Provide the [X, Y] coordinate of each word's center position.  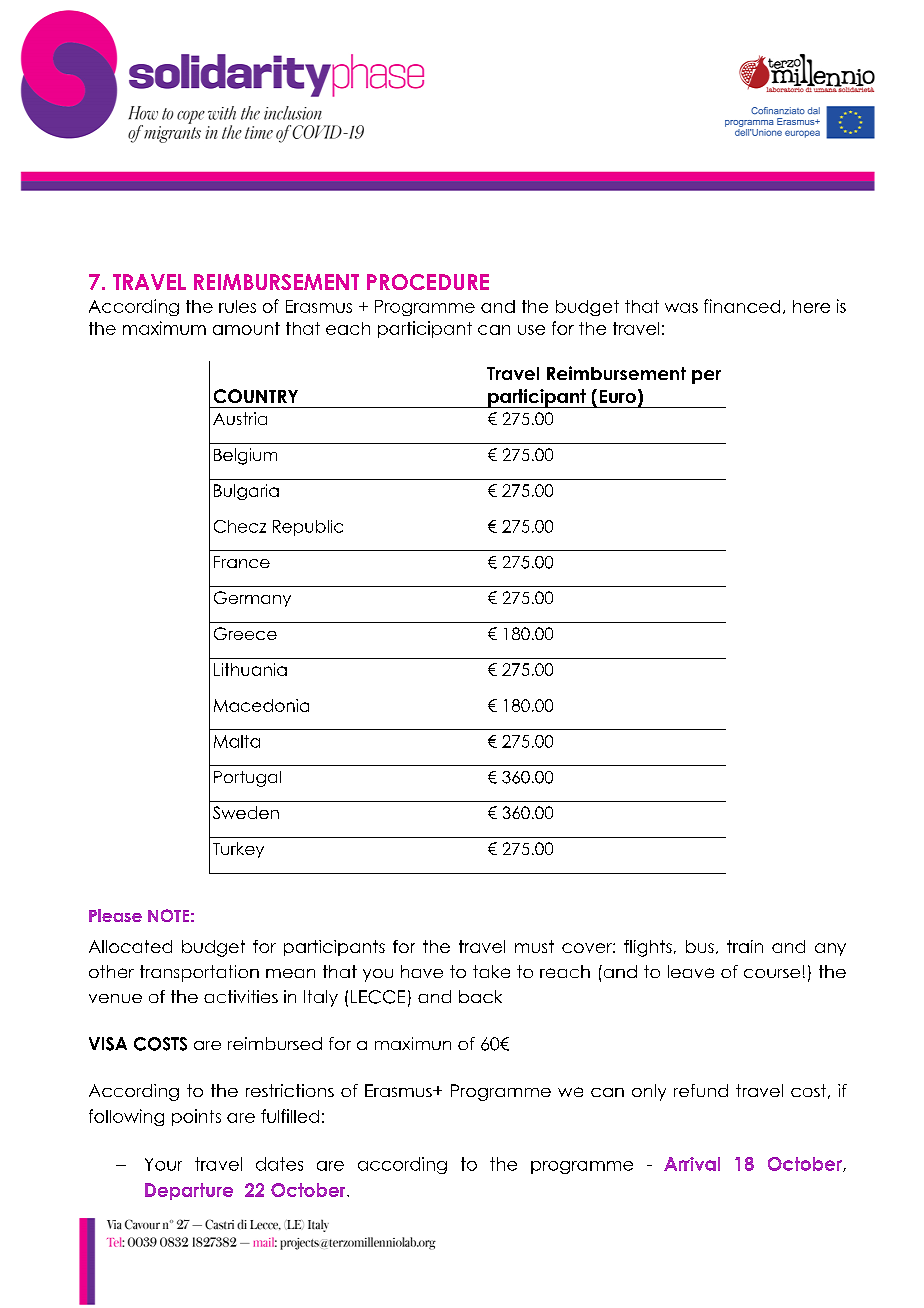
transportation [199, 973]
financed [742, 306]
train [745, 946]
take [491, 971]
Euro [618, 396]
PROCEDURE [428, 282]
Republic [308, 528]
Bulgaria [246, 492]
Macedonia [261, 705]
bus [700, 946]
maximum [164, 328]
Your [163, 1164]
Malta [237, 741]
